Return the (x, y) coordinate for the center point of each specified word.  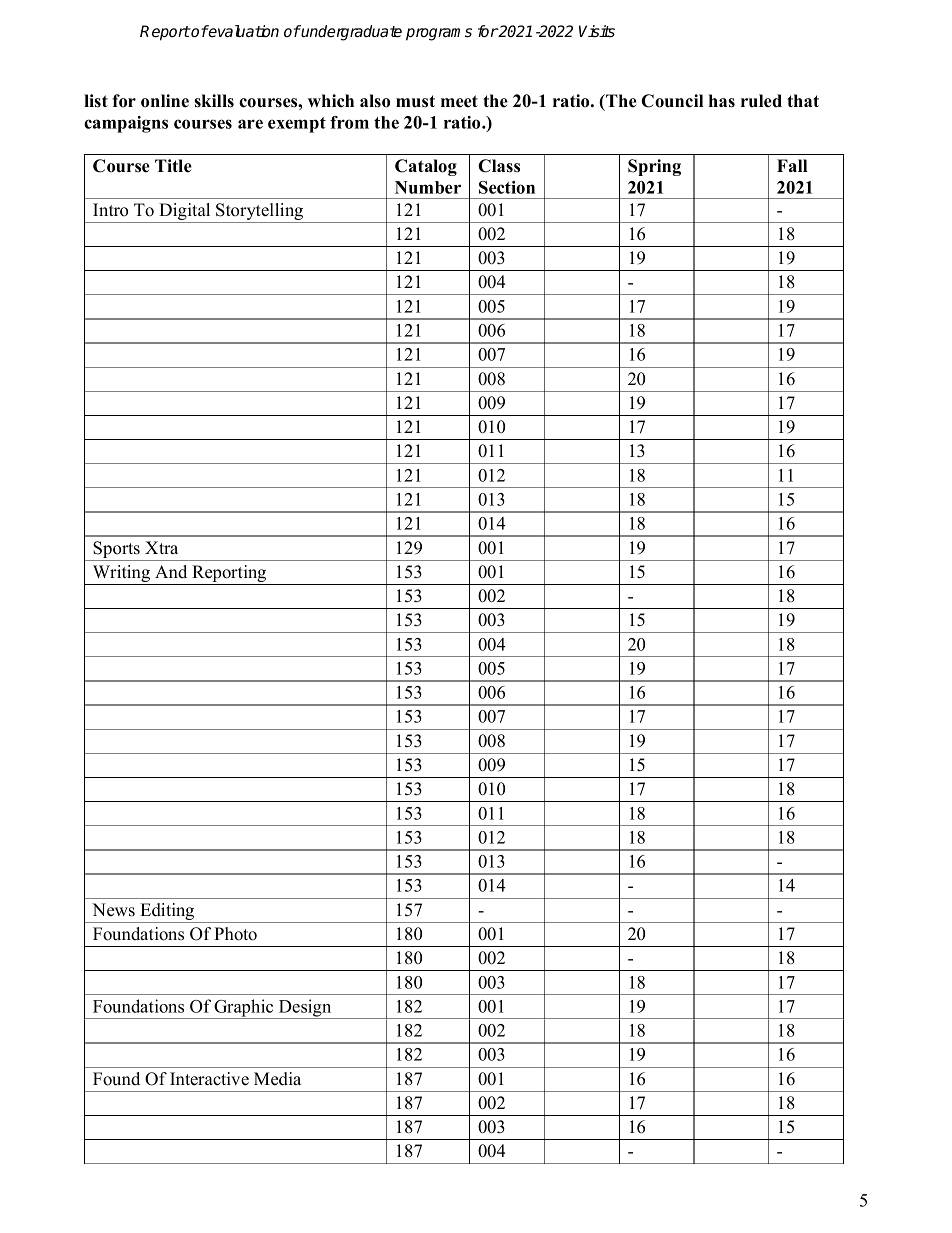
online (165, 101)
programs (439, 34)
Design (305, 1009)
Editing (167, 913)
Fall (792, 165)
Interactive (209, 1079)
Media (277, 1079)
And (171, 571)
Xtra (161, 547)
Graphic (244, 1009)
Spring (654, 167)
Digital (185, 213)
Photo (235, 934)
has (722, 101)
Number (428, 187)
